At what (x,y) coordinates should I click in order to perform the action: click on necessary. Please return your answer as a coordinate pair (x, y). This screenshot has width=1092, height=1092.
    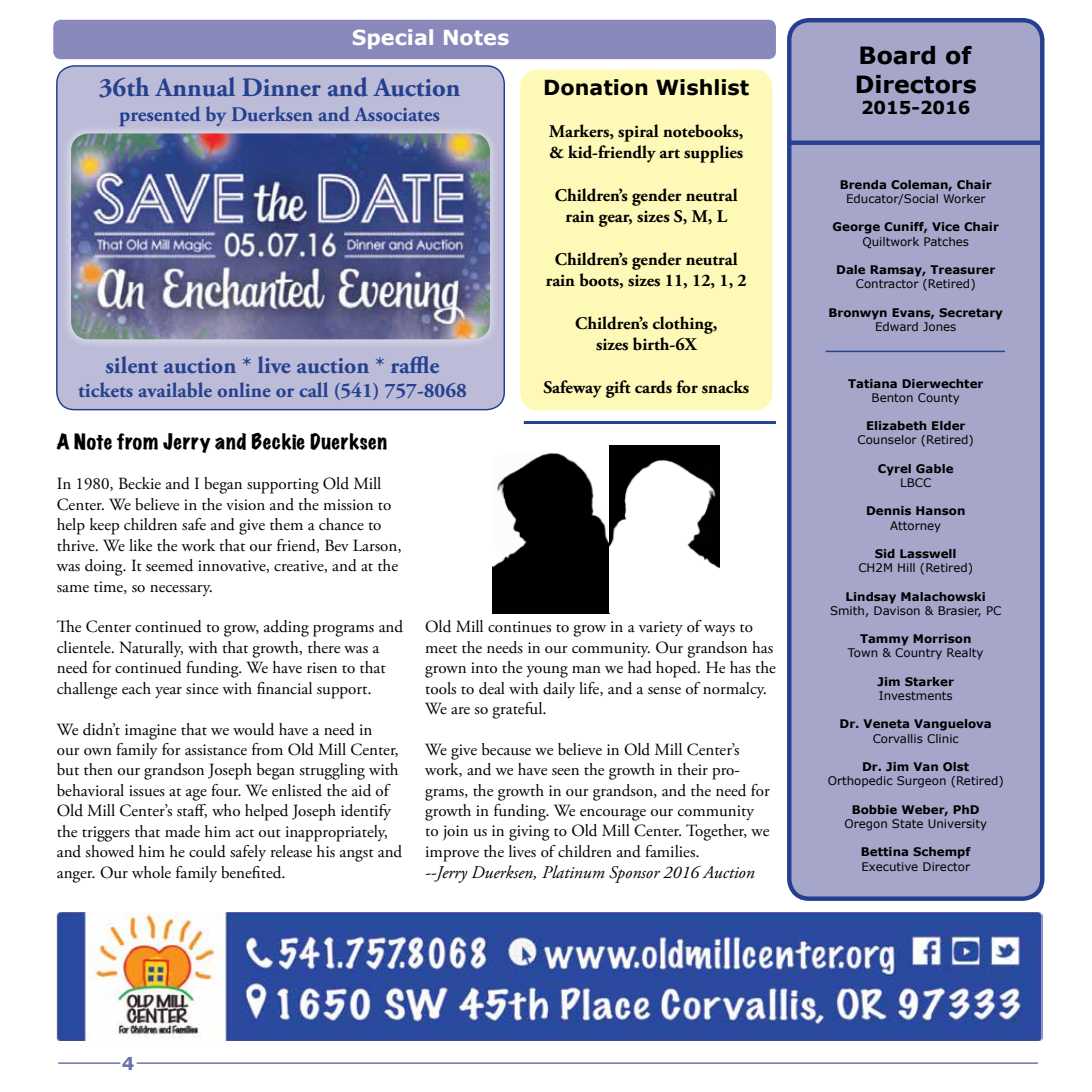
    Looking at the image, I should click on (181, 590).
